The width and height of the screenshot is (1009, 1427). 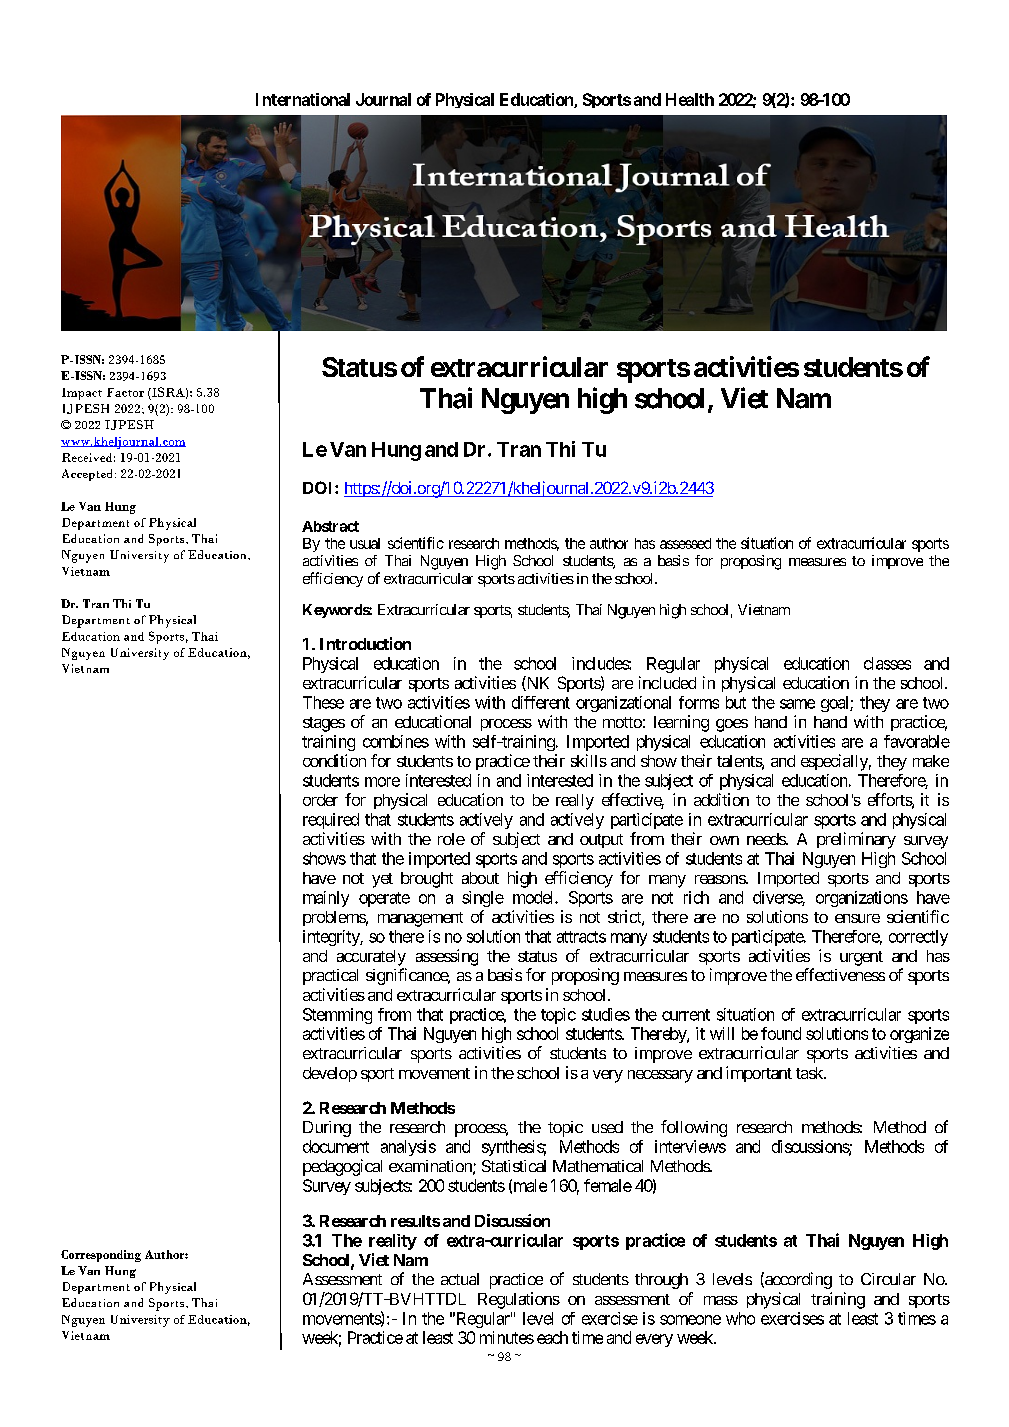 What do you see at coordinates (330, 526) in the screenshot?
I see `Abstract` at bounding box center [330, 526].
